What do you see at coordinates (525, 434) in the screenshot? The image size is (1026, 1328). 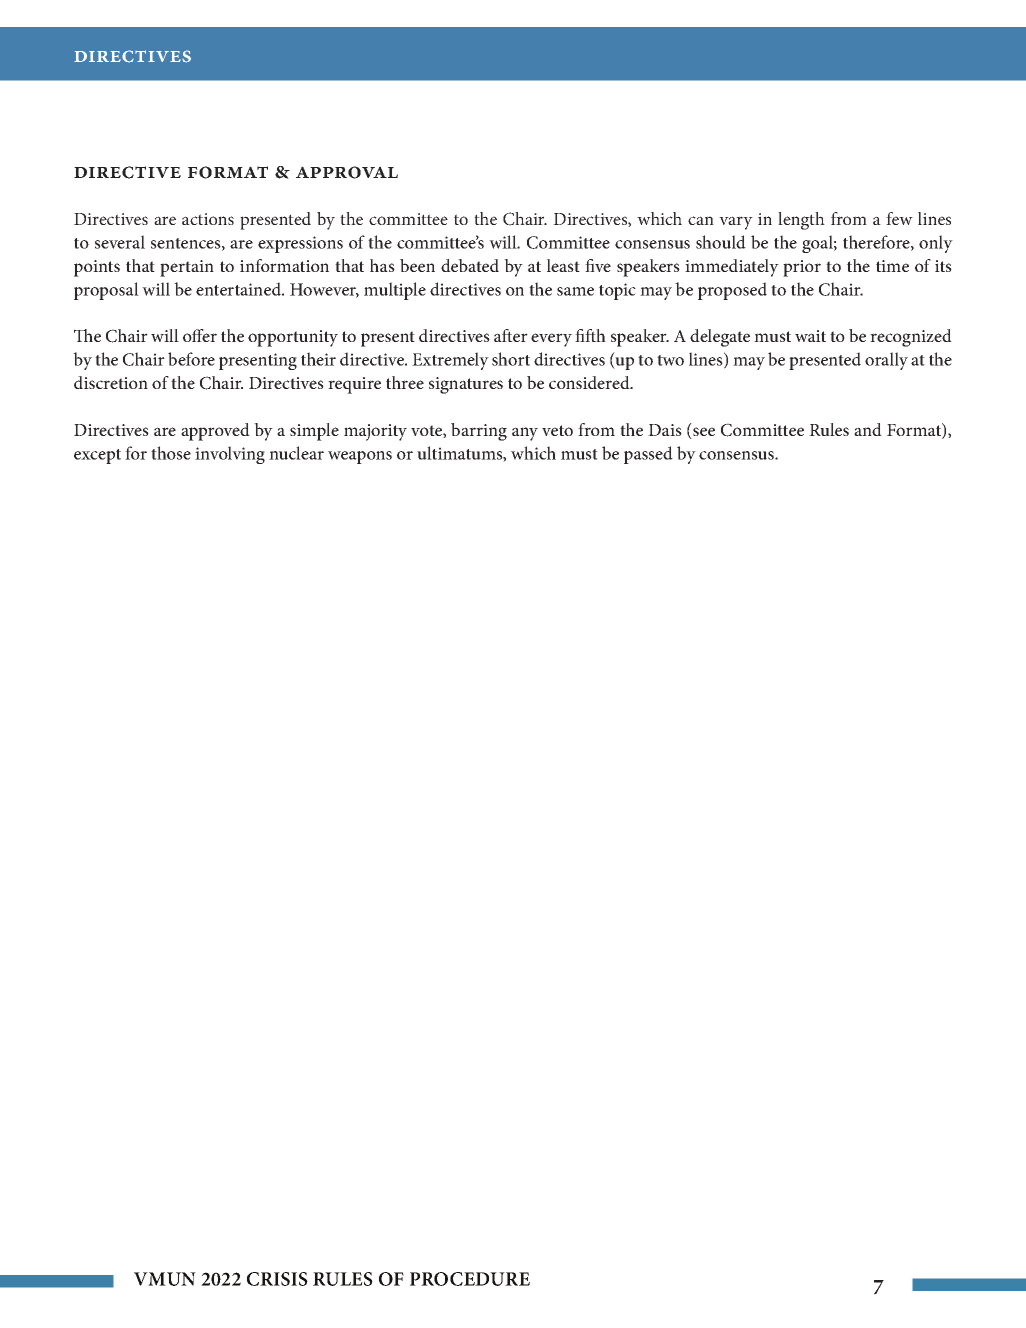 I see `any` at bounding box center [525, 434].
